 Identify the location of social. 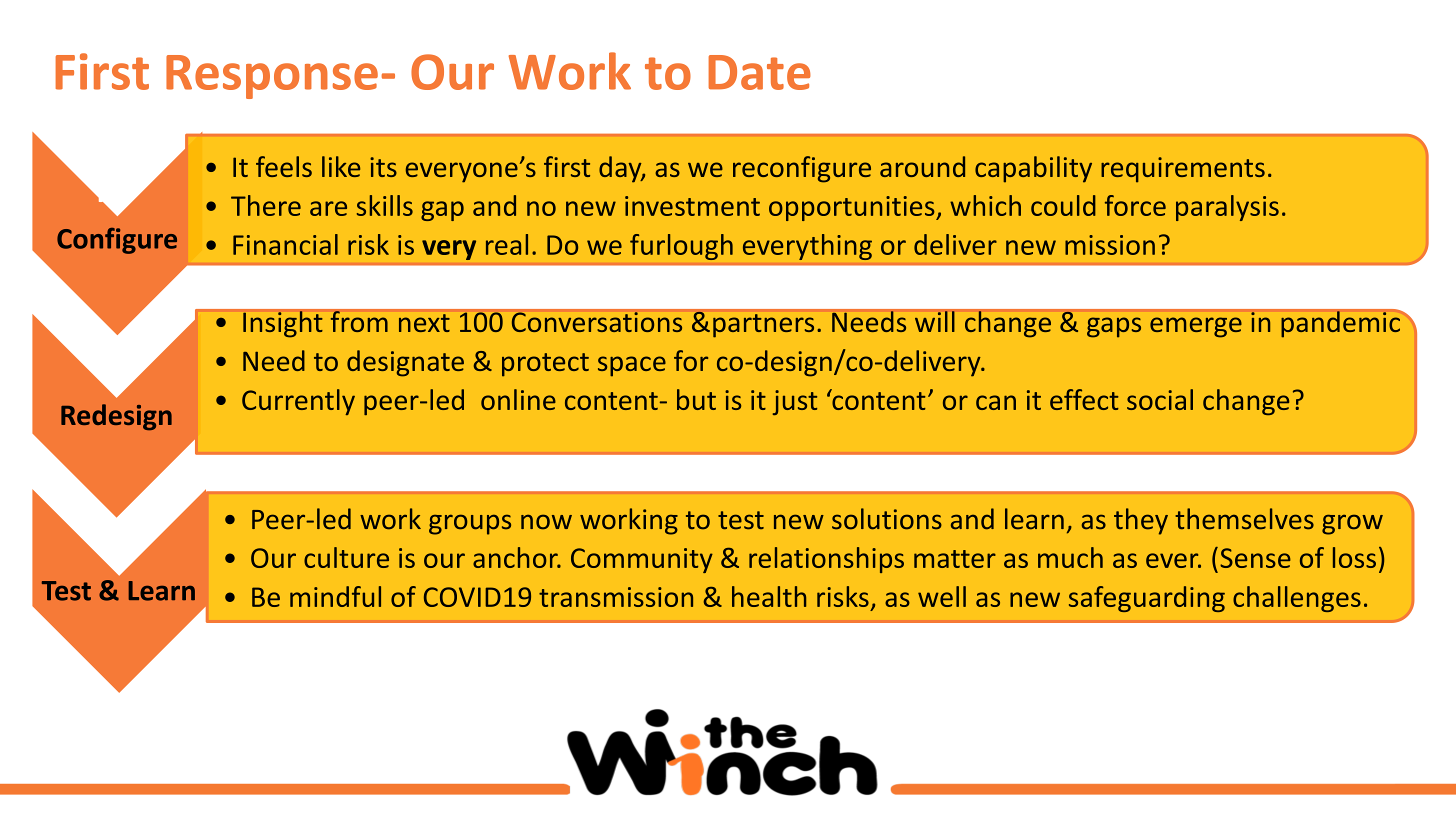
(1160, 399).
